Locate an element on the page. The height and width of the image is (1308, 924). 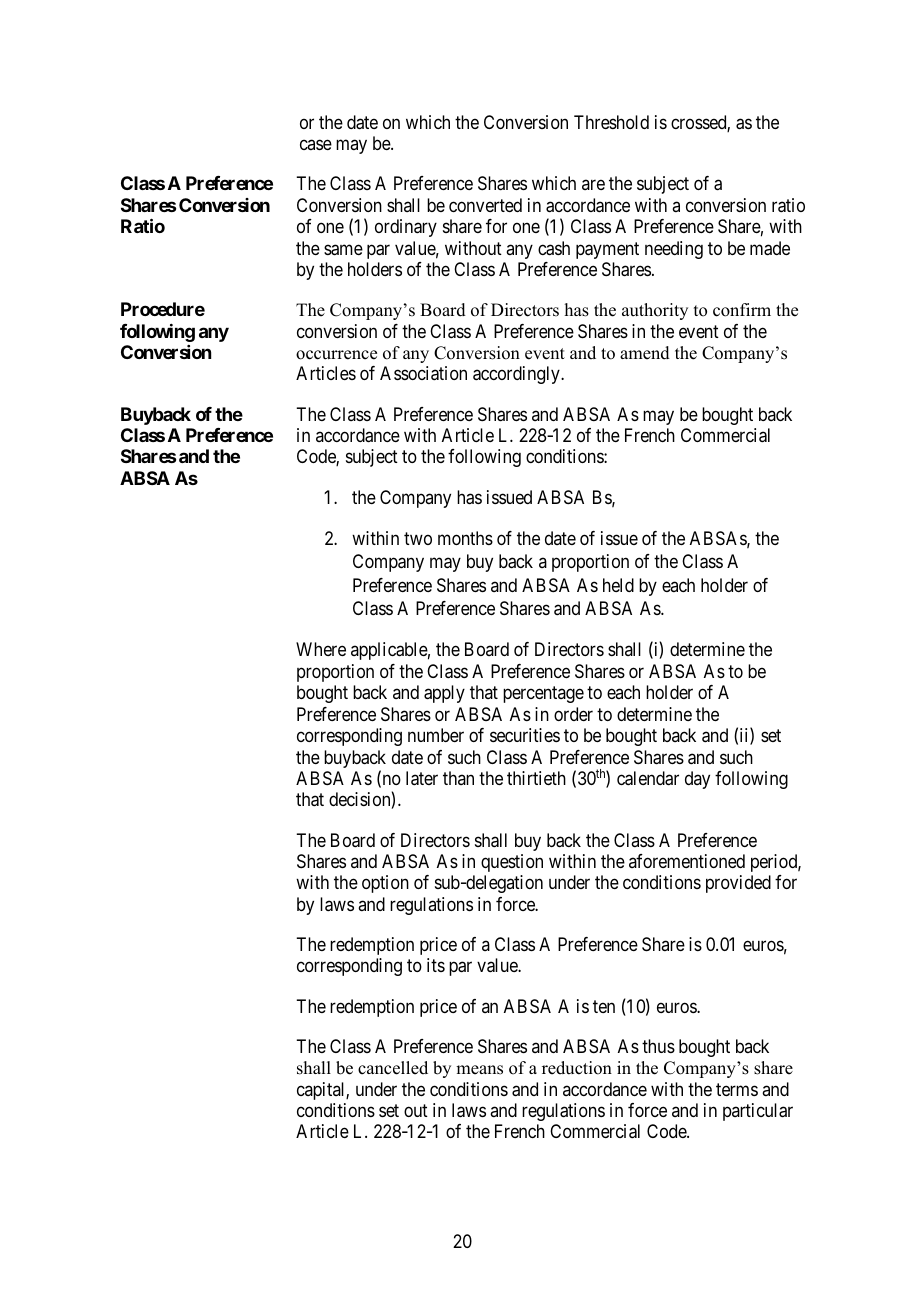
Where is located at coordinates (321, 649).
